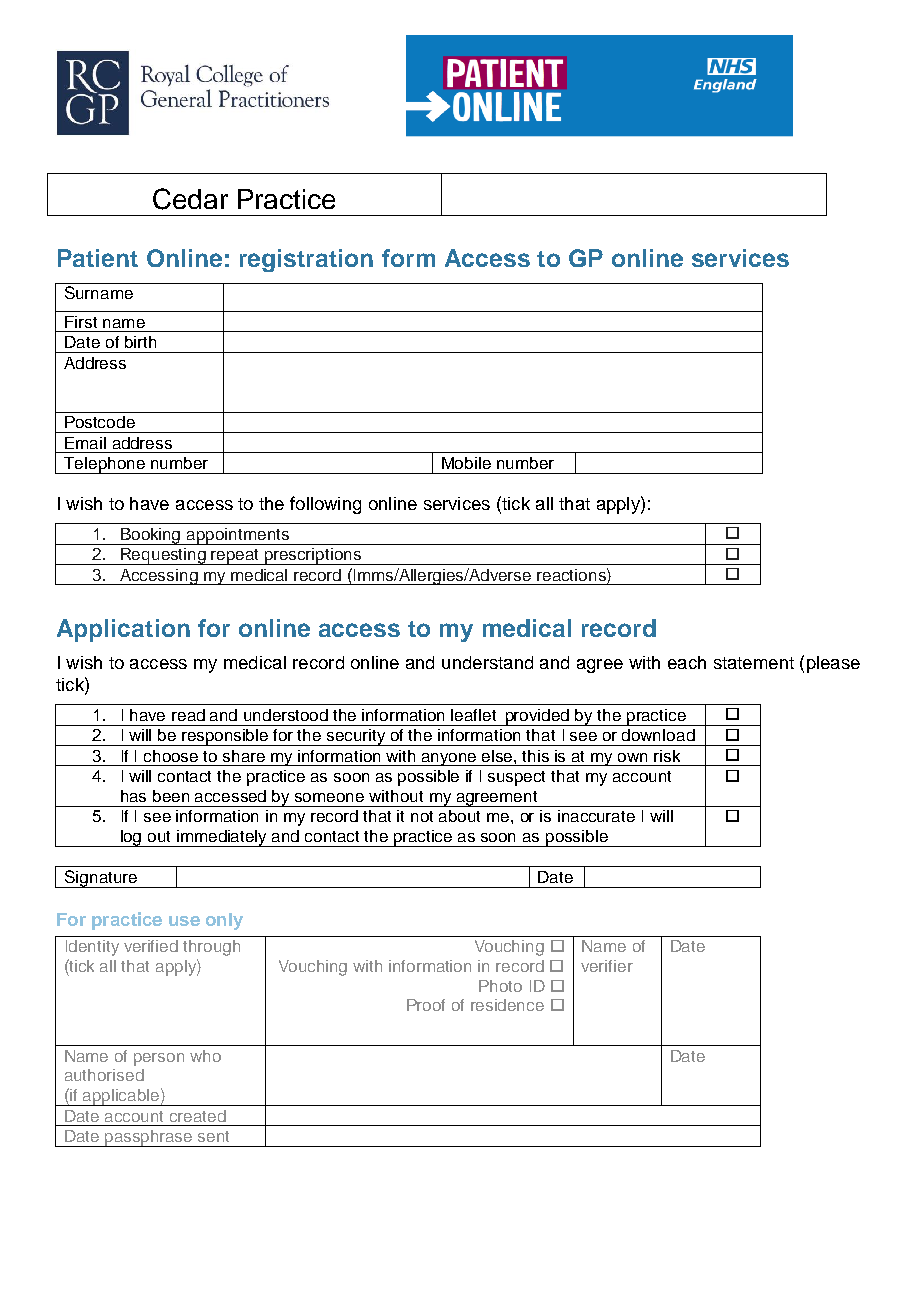 Image resolution: width=924 pixels, height=1308 pixels. I want to click on responsible, so click(226, 737).
